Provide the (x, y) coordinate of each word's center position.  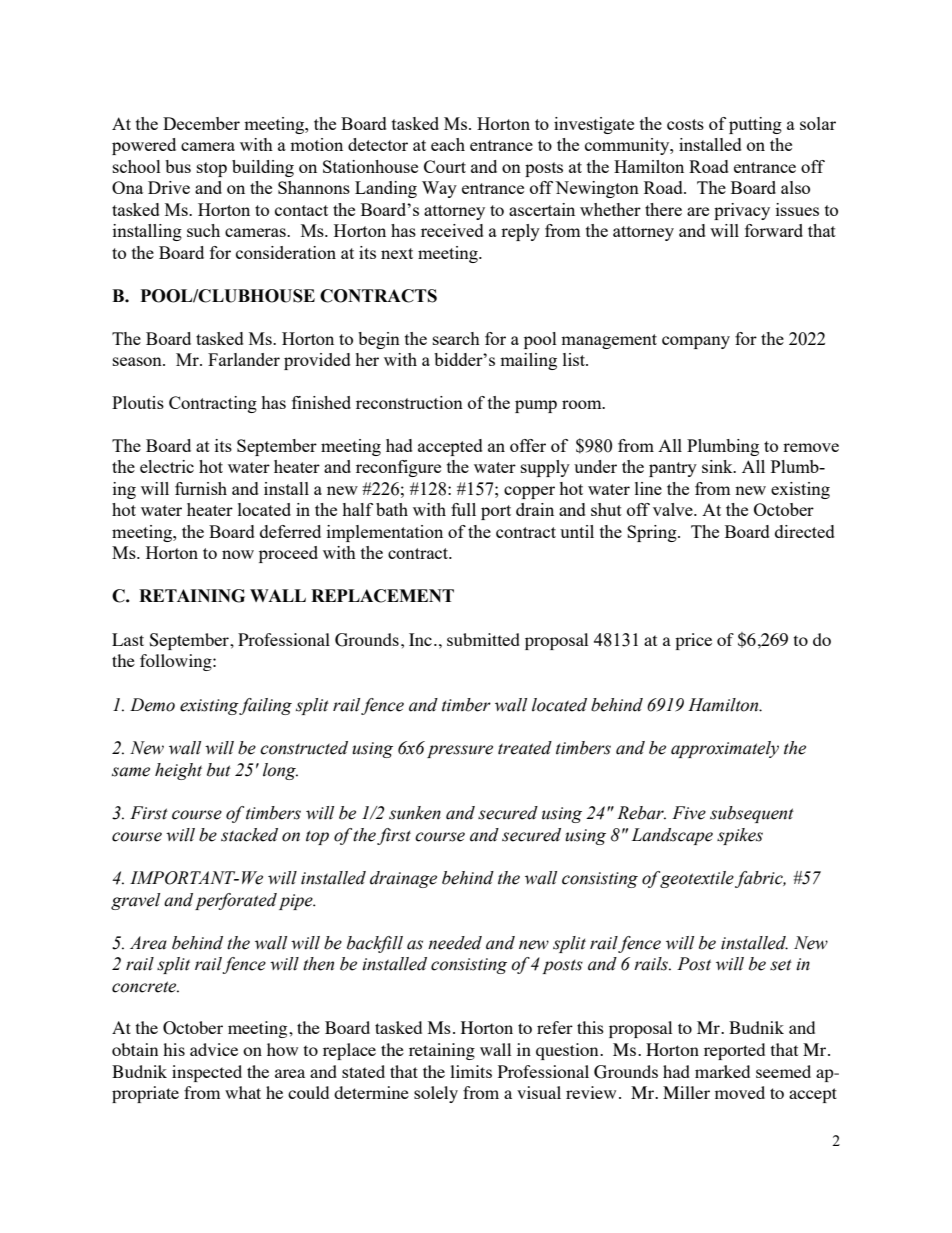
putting (755, 125)
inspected (207, 1073)
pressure (460, 751)
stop (212, 169)
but (219, 770)
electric (167, 466)
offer (528, 445)
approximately (725, 749)
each (448, 144)
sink (718, 466)
